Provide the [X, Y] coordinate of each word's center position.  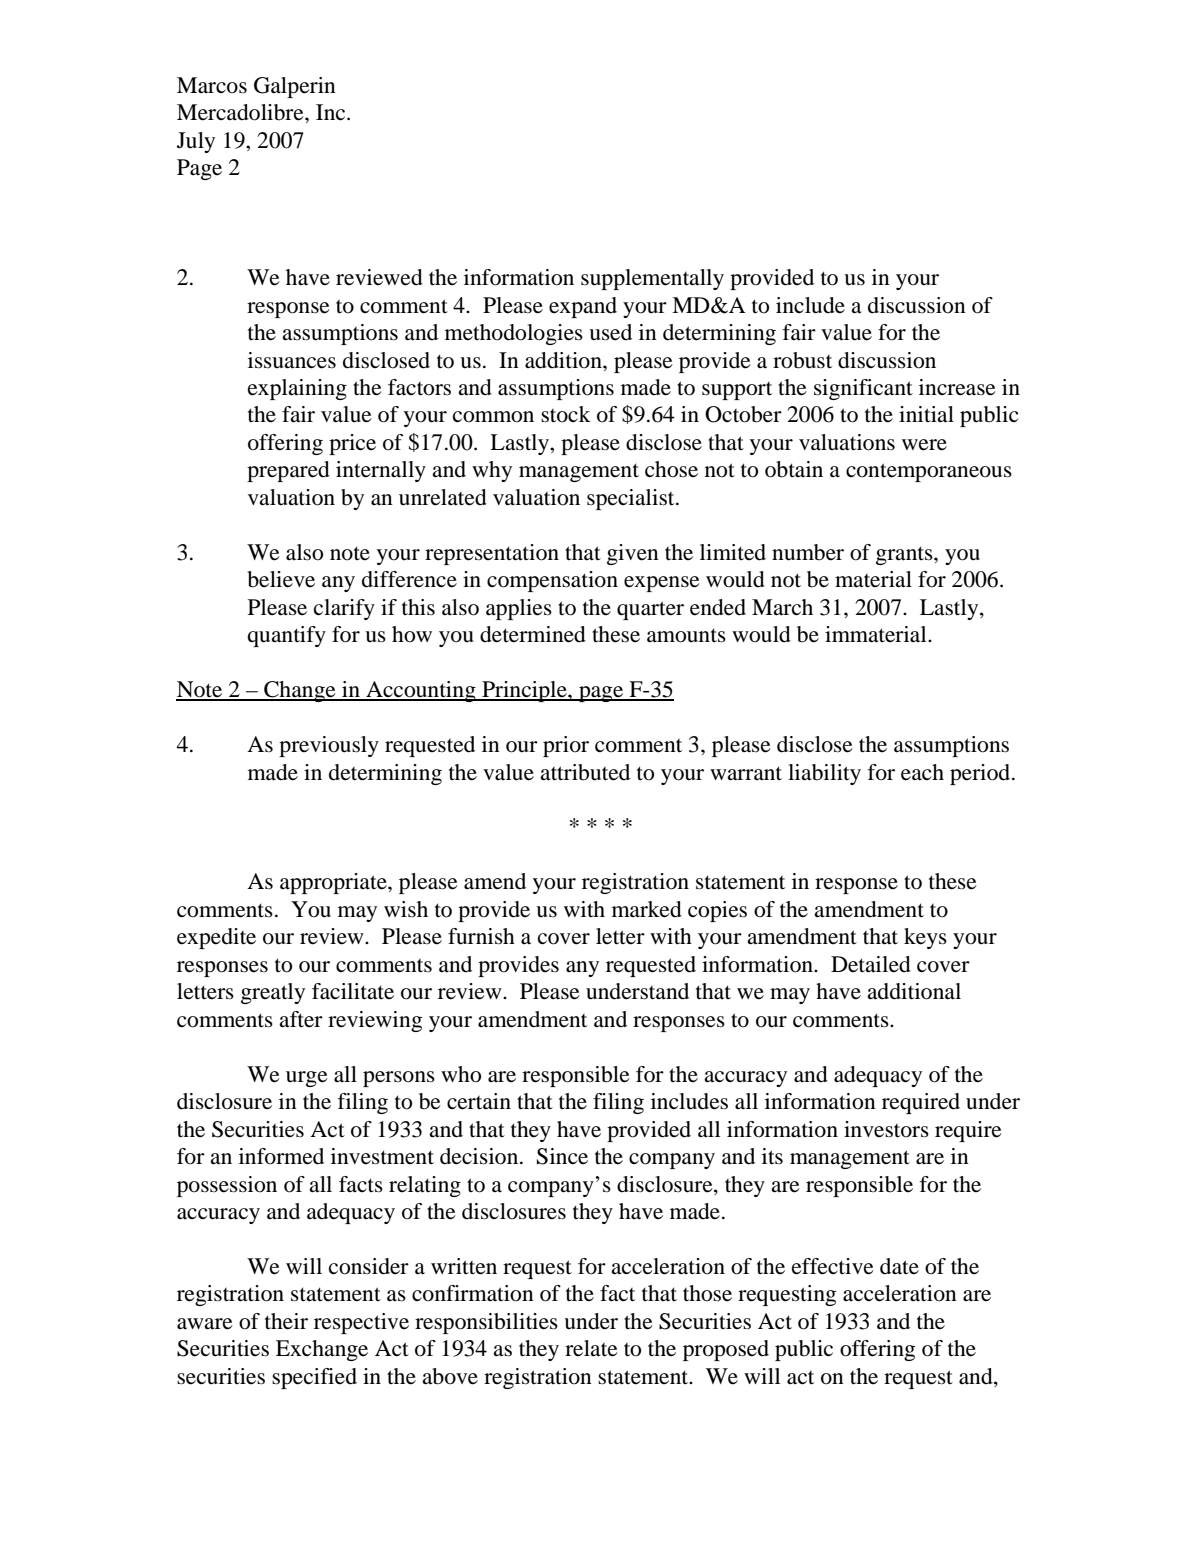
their [286, 1321]
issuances [292, 360]
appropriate [334, 883]
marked [647, 909]
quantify [286, 636]
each [922, 772]
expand [583, 307]
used [610, 332]
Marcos [212, 85]
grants [905, 555]
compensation [552, 581]
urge [307, 1079]
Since [562, 1156]
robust [802, 360]
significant [863, 389]
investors [886, 1129]
